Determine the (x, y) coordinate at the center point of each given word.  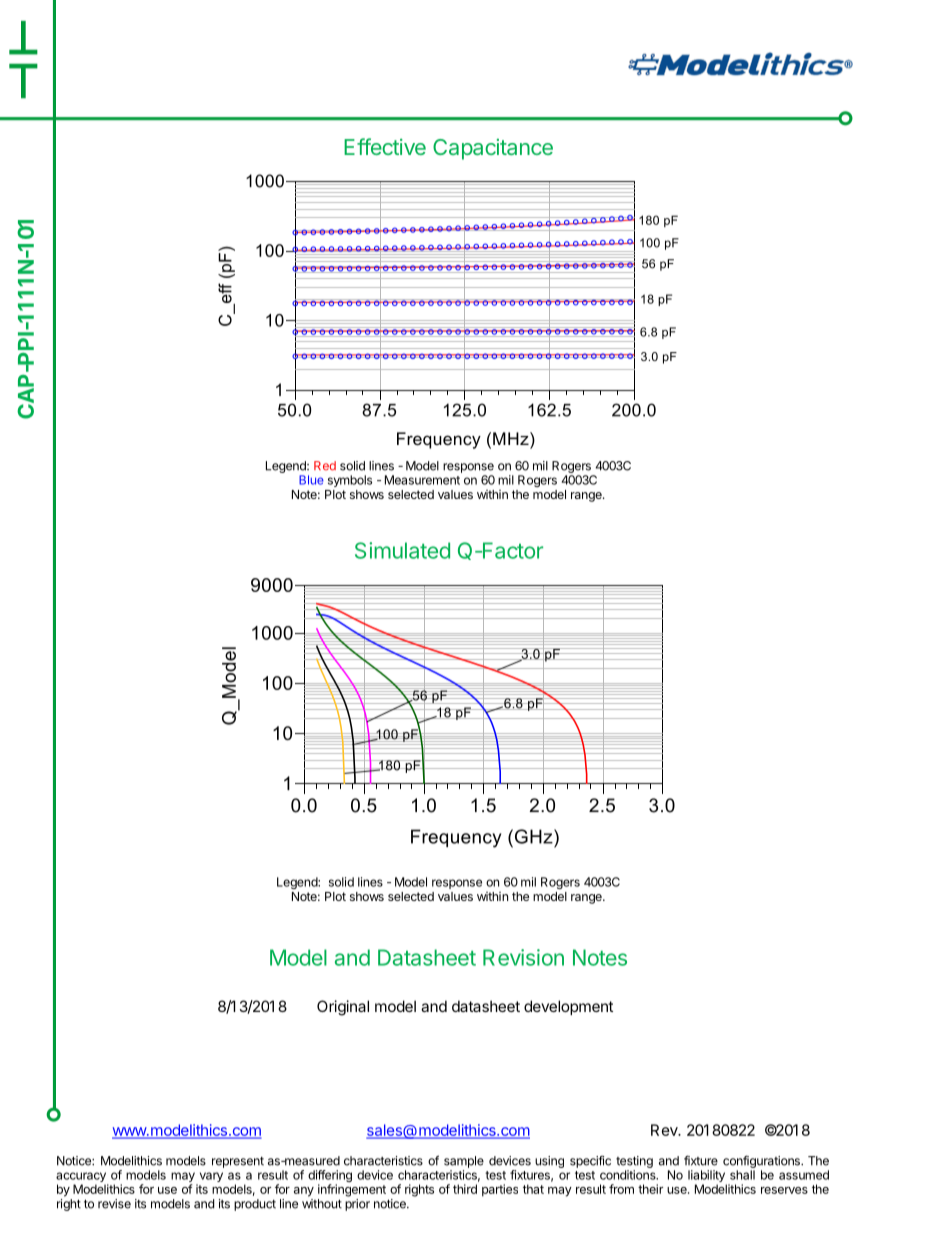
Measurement (422, 480)
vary (210, 1178)
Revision (523, 957)
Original (343, 1008)
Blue (311, 480)
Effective (385, 146)
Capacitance (493, 149)
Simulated (402, 550)
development (568, 1007)
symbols (350, 481)
